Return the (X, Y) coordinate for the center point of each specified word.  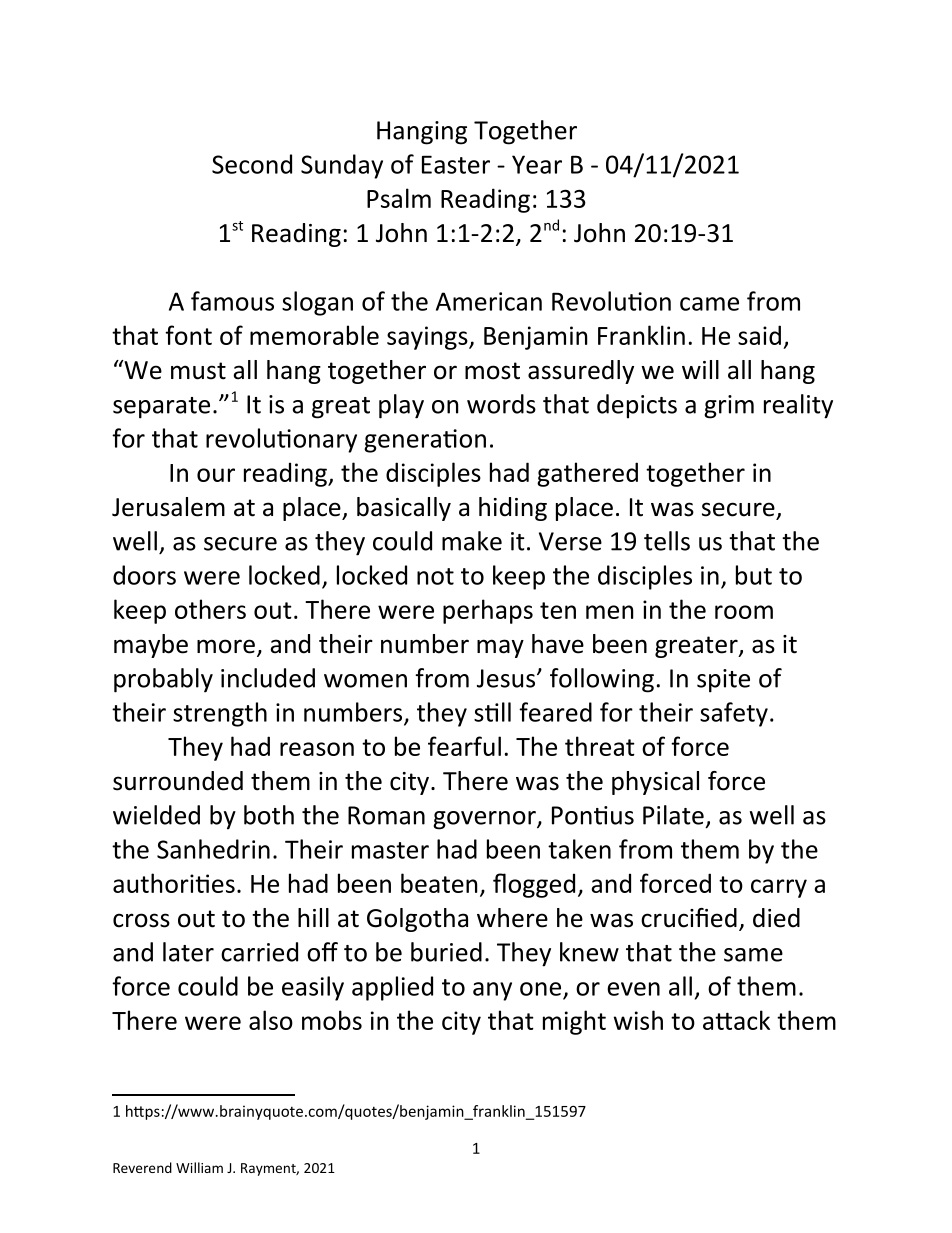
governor (485, 820)
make (472, 541)
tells (667, 541)
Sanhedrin (213, 849)
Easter (456, 164)
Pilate (673, 815)
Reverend (142, 1167)
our (216, 475)
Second (252, 164)
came (709, 304)
